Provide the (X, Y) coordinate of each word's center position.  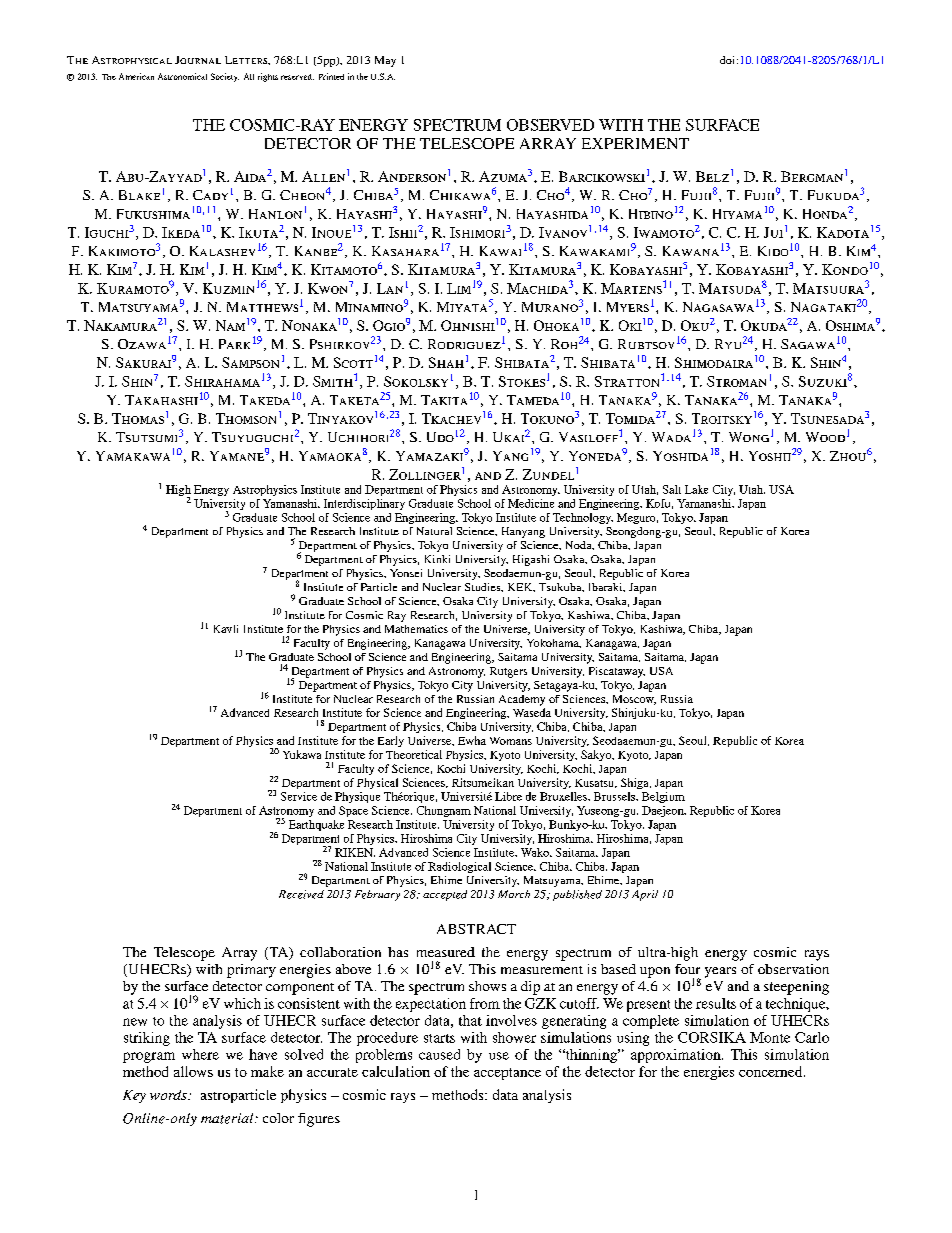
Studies (484, 587)
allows (193, 1071)
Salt (672, 489)
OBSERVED (550, 125)
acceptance (507, 1074)
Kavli (226, 629)
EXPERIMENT (635, 143)
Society (225, 77)
